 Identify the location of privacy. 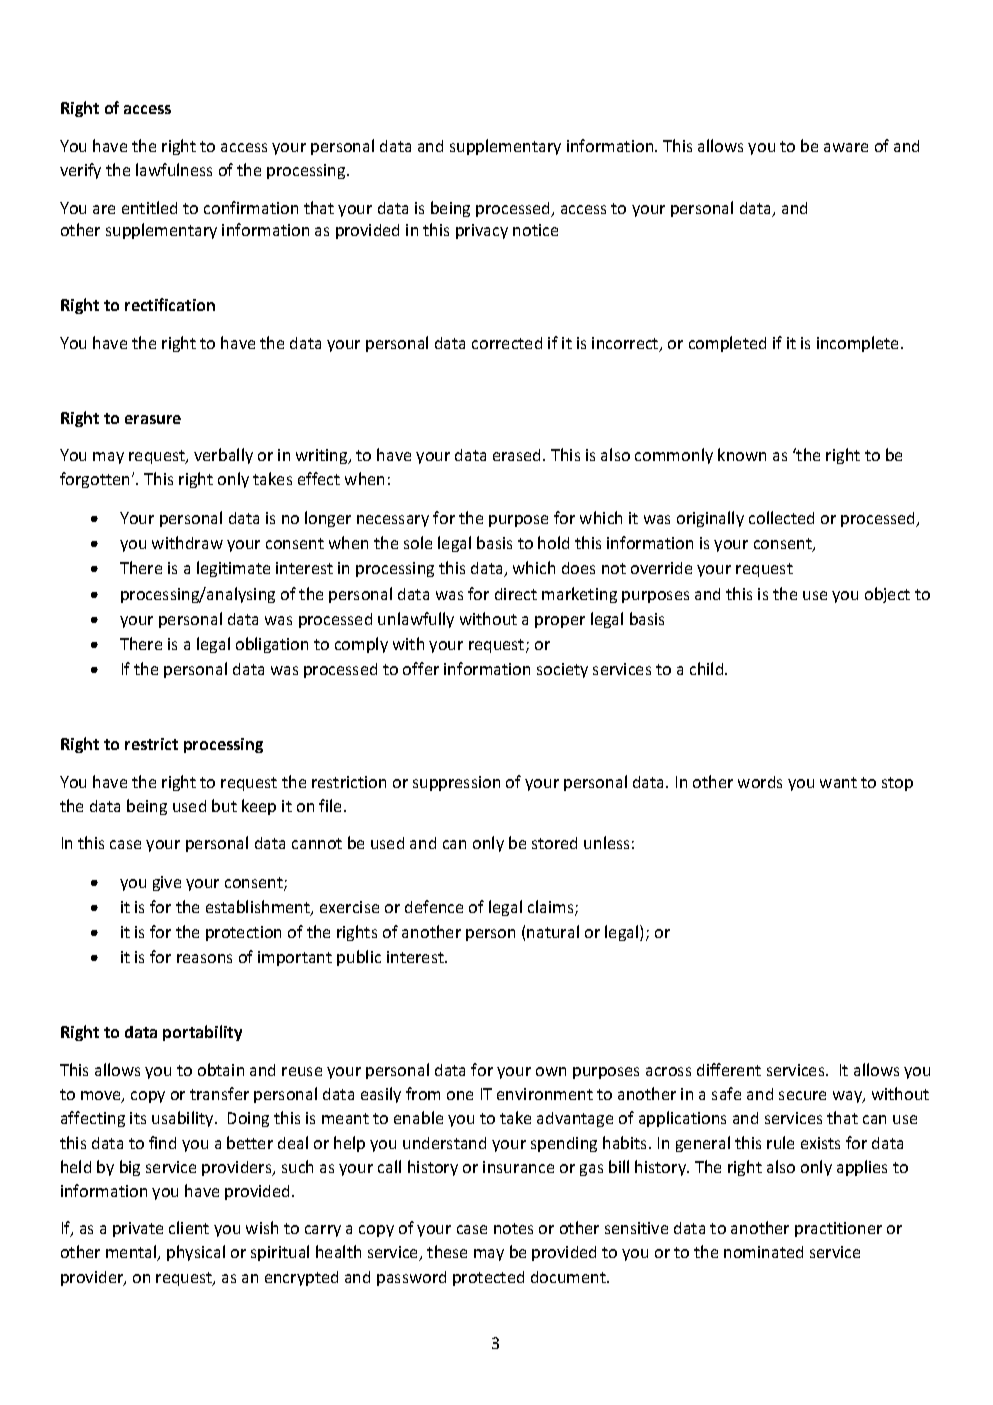
(482, 231).
